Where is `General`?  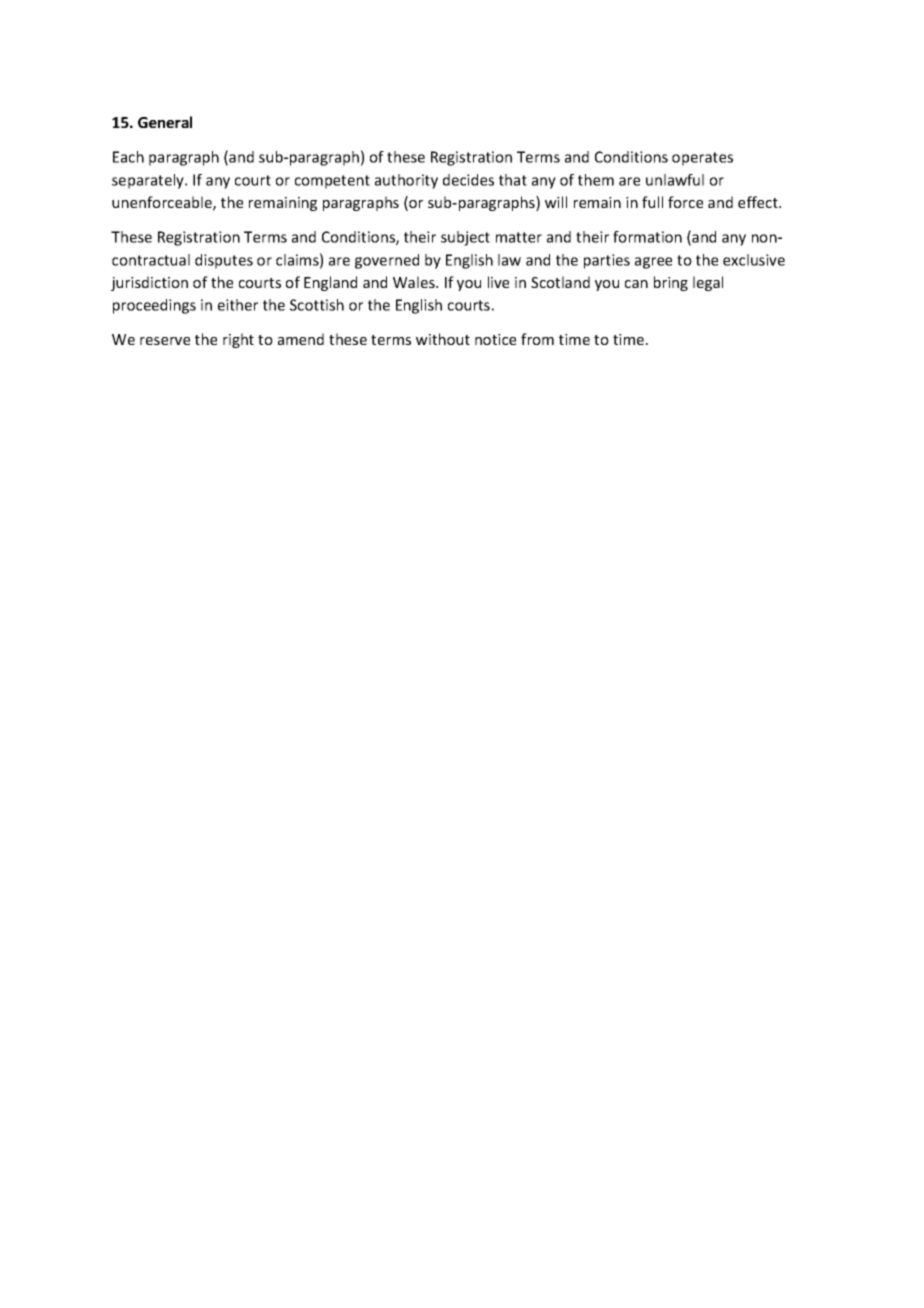
General is located at coordinates (165, 122).
